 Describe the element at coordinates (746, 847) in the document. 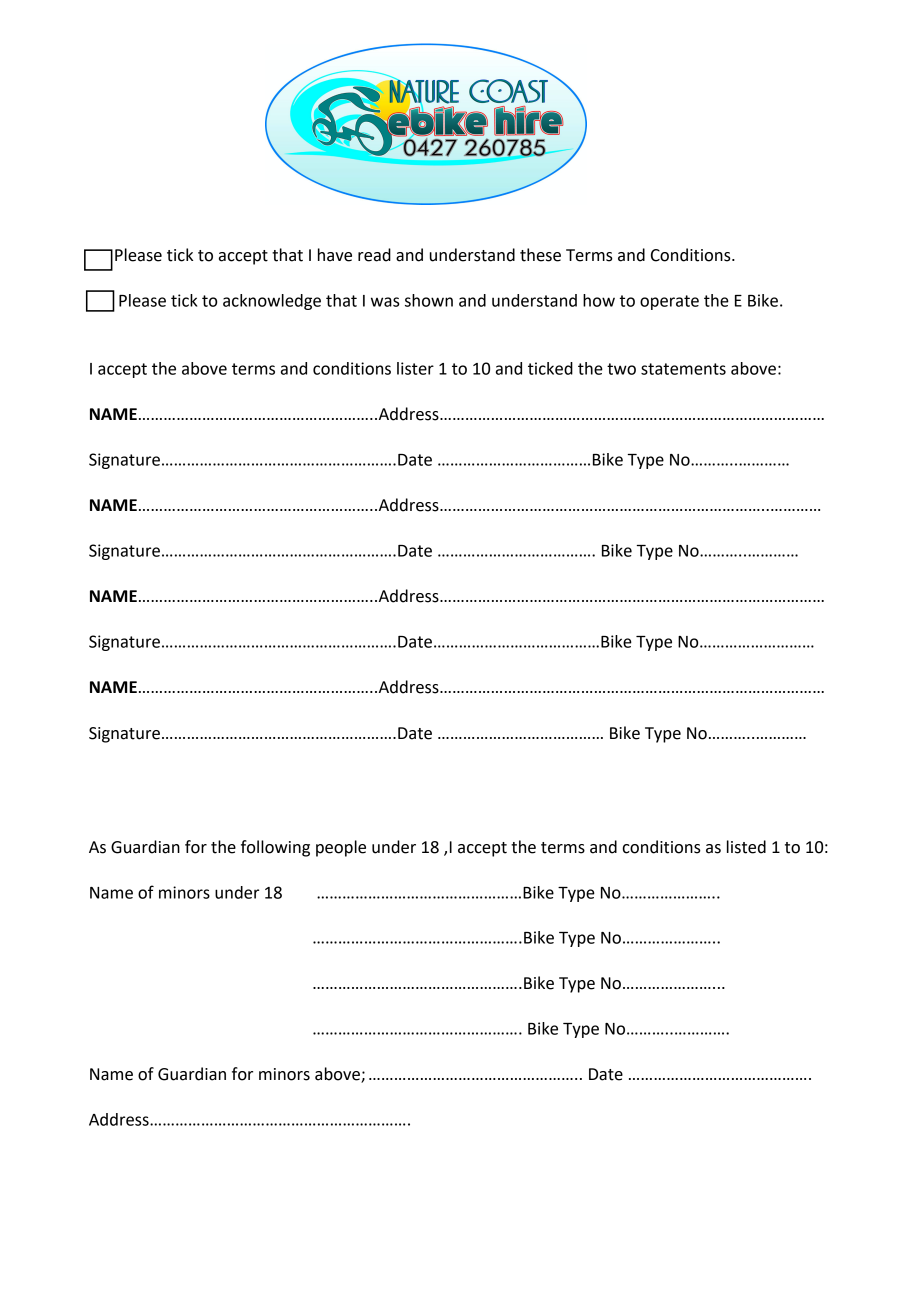

I see `listed` at that location.
